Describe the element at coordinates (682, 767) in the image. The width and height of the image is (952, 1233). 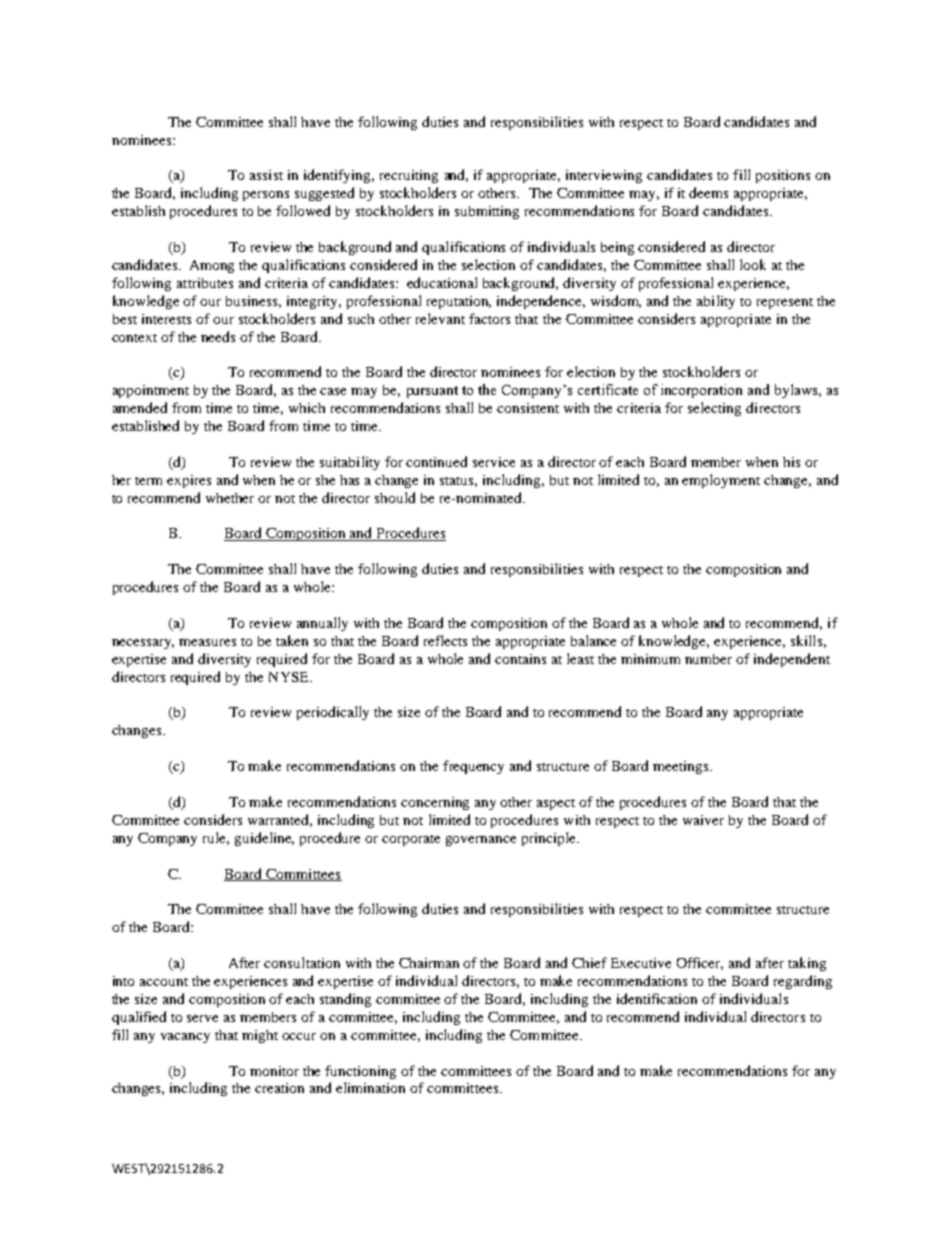
I see `meetings` at that location.
